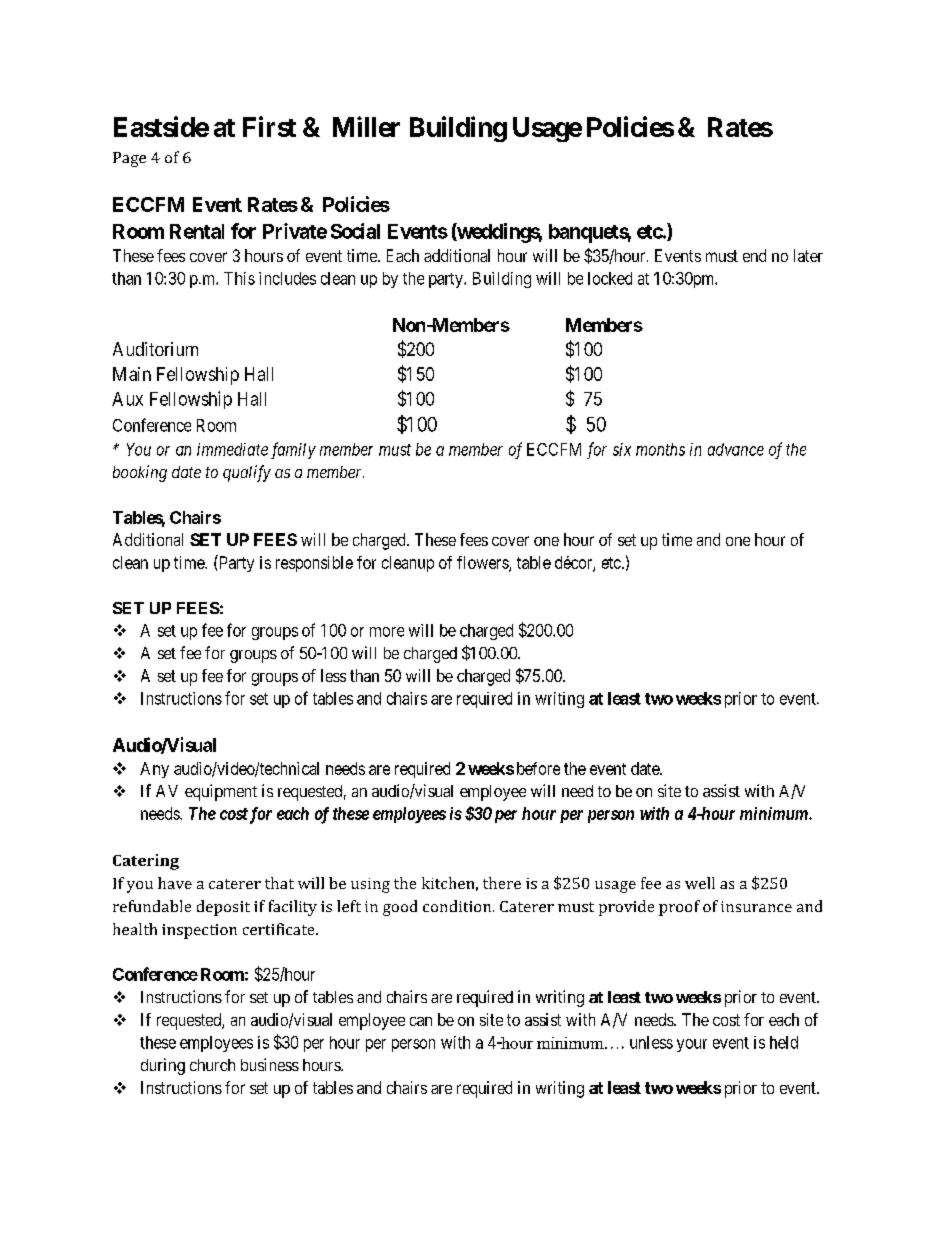 The width and height of the screenshot is (952, 1233). What do you see at coordinates (736, 449) in the screenshot?
I see `advance` at bounding box center [736, 449].
